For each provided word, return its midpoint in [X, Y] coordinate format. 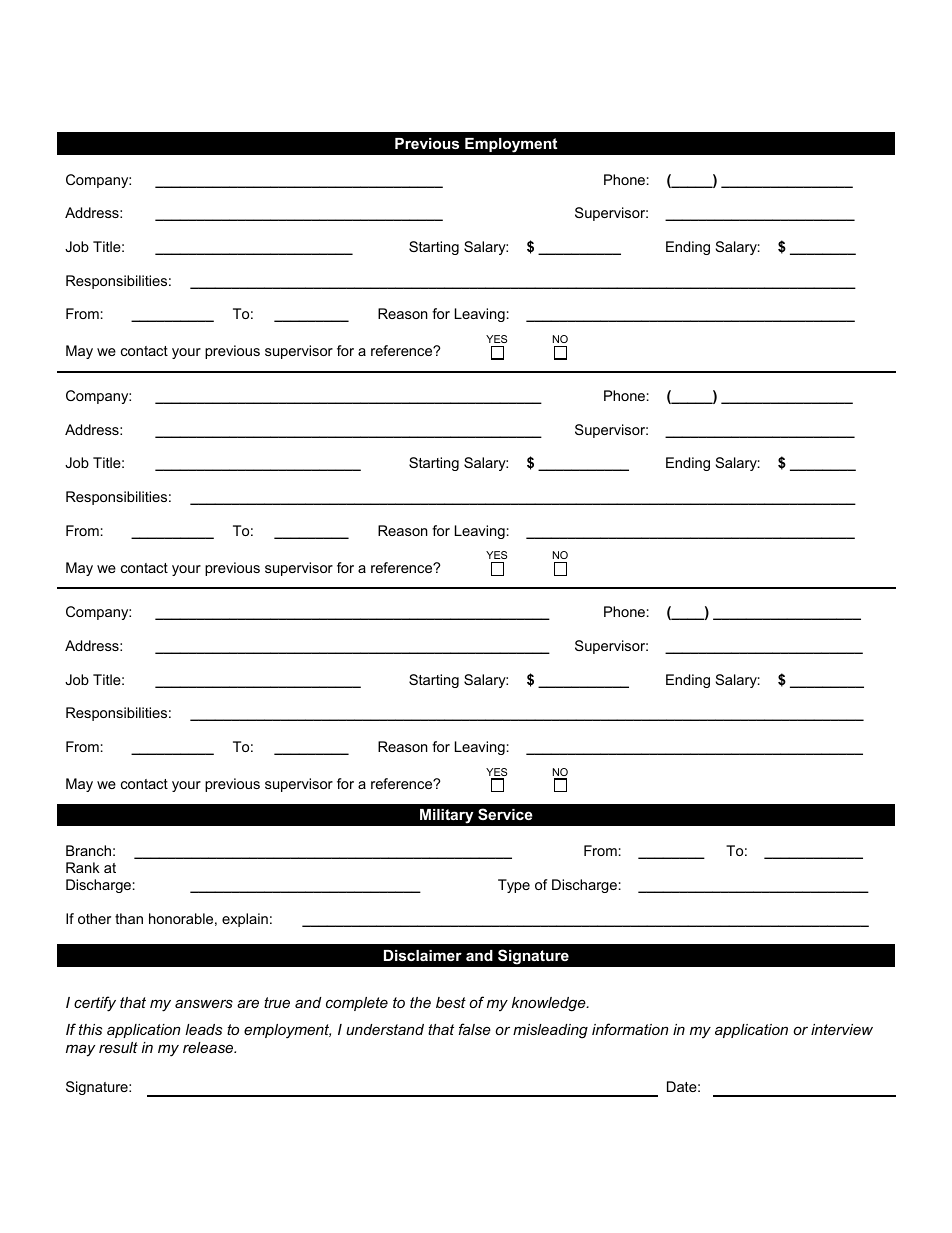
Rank [83, 867]
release [209, 1047]
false [475, 1029]
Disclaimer [423, 955]
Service [505, 814]
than [129, 918]
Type [514, 886]
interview [842, 1029]
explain [245, 920]
